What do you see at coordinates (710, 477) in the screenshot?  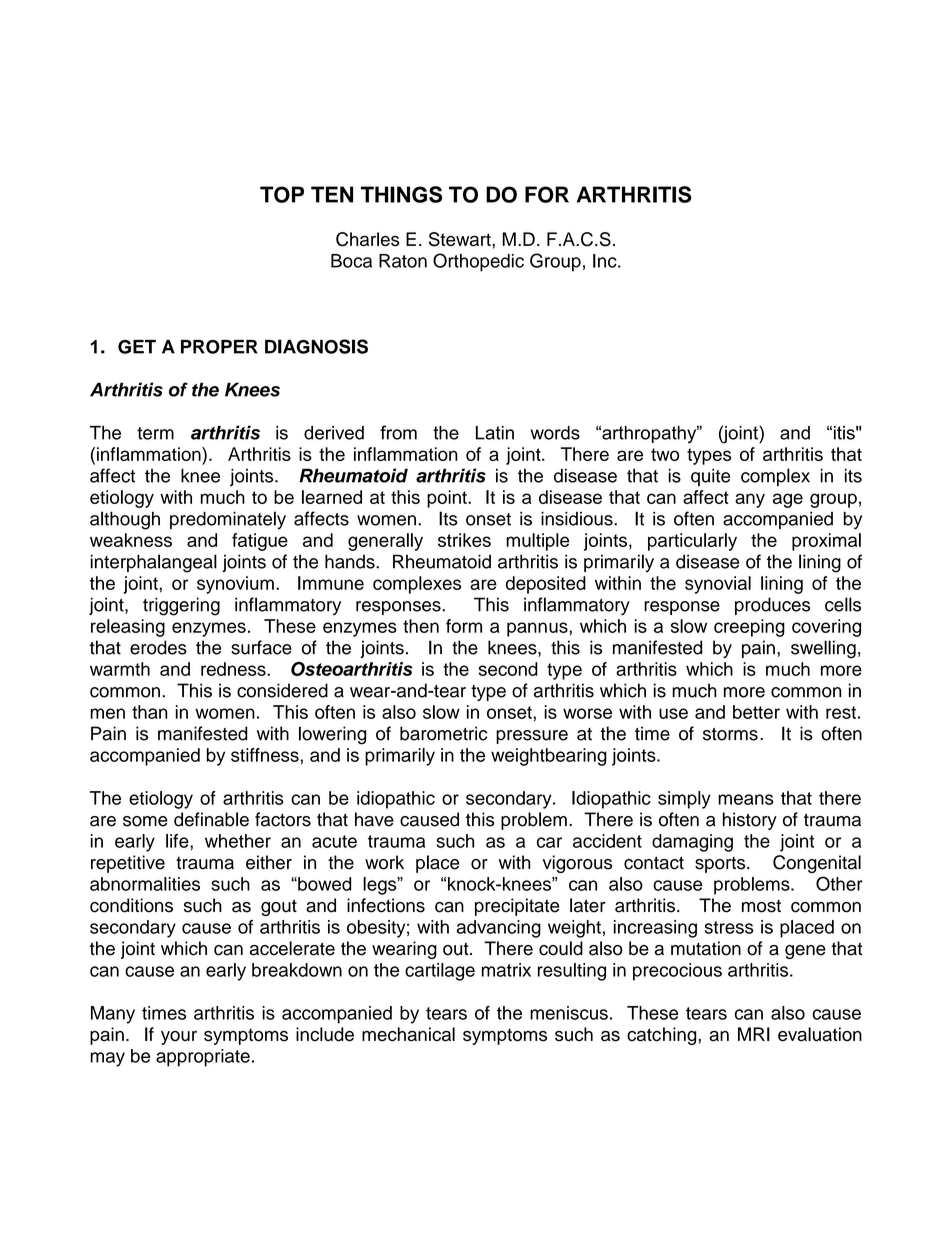 I see `quite` at bounding box center [710, 477].
